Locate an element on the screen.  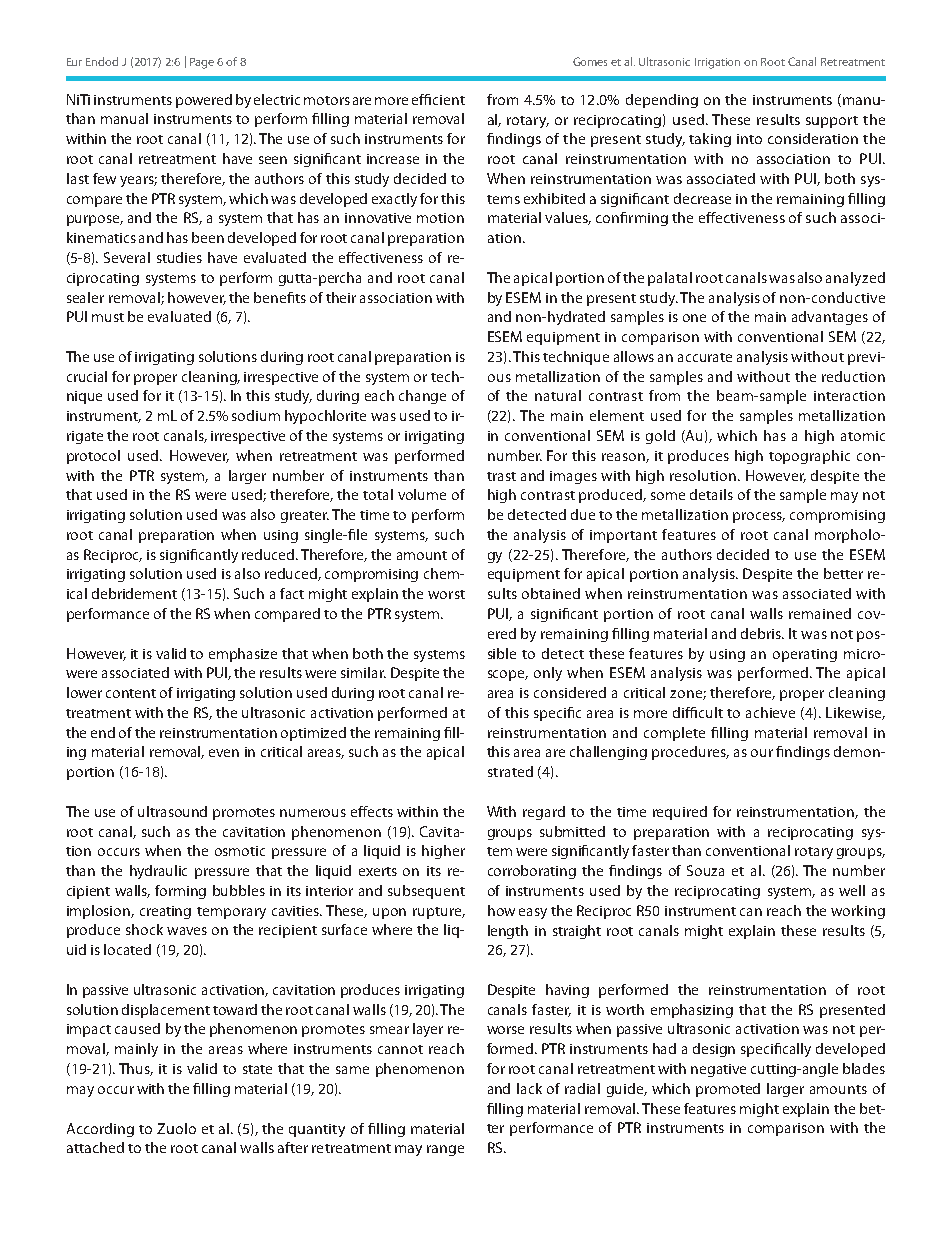
protocol is located at coordinates (93, 457).
